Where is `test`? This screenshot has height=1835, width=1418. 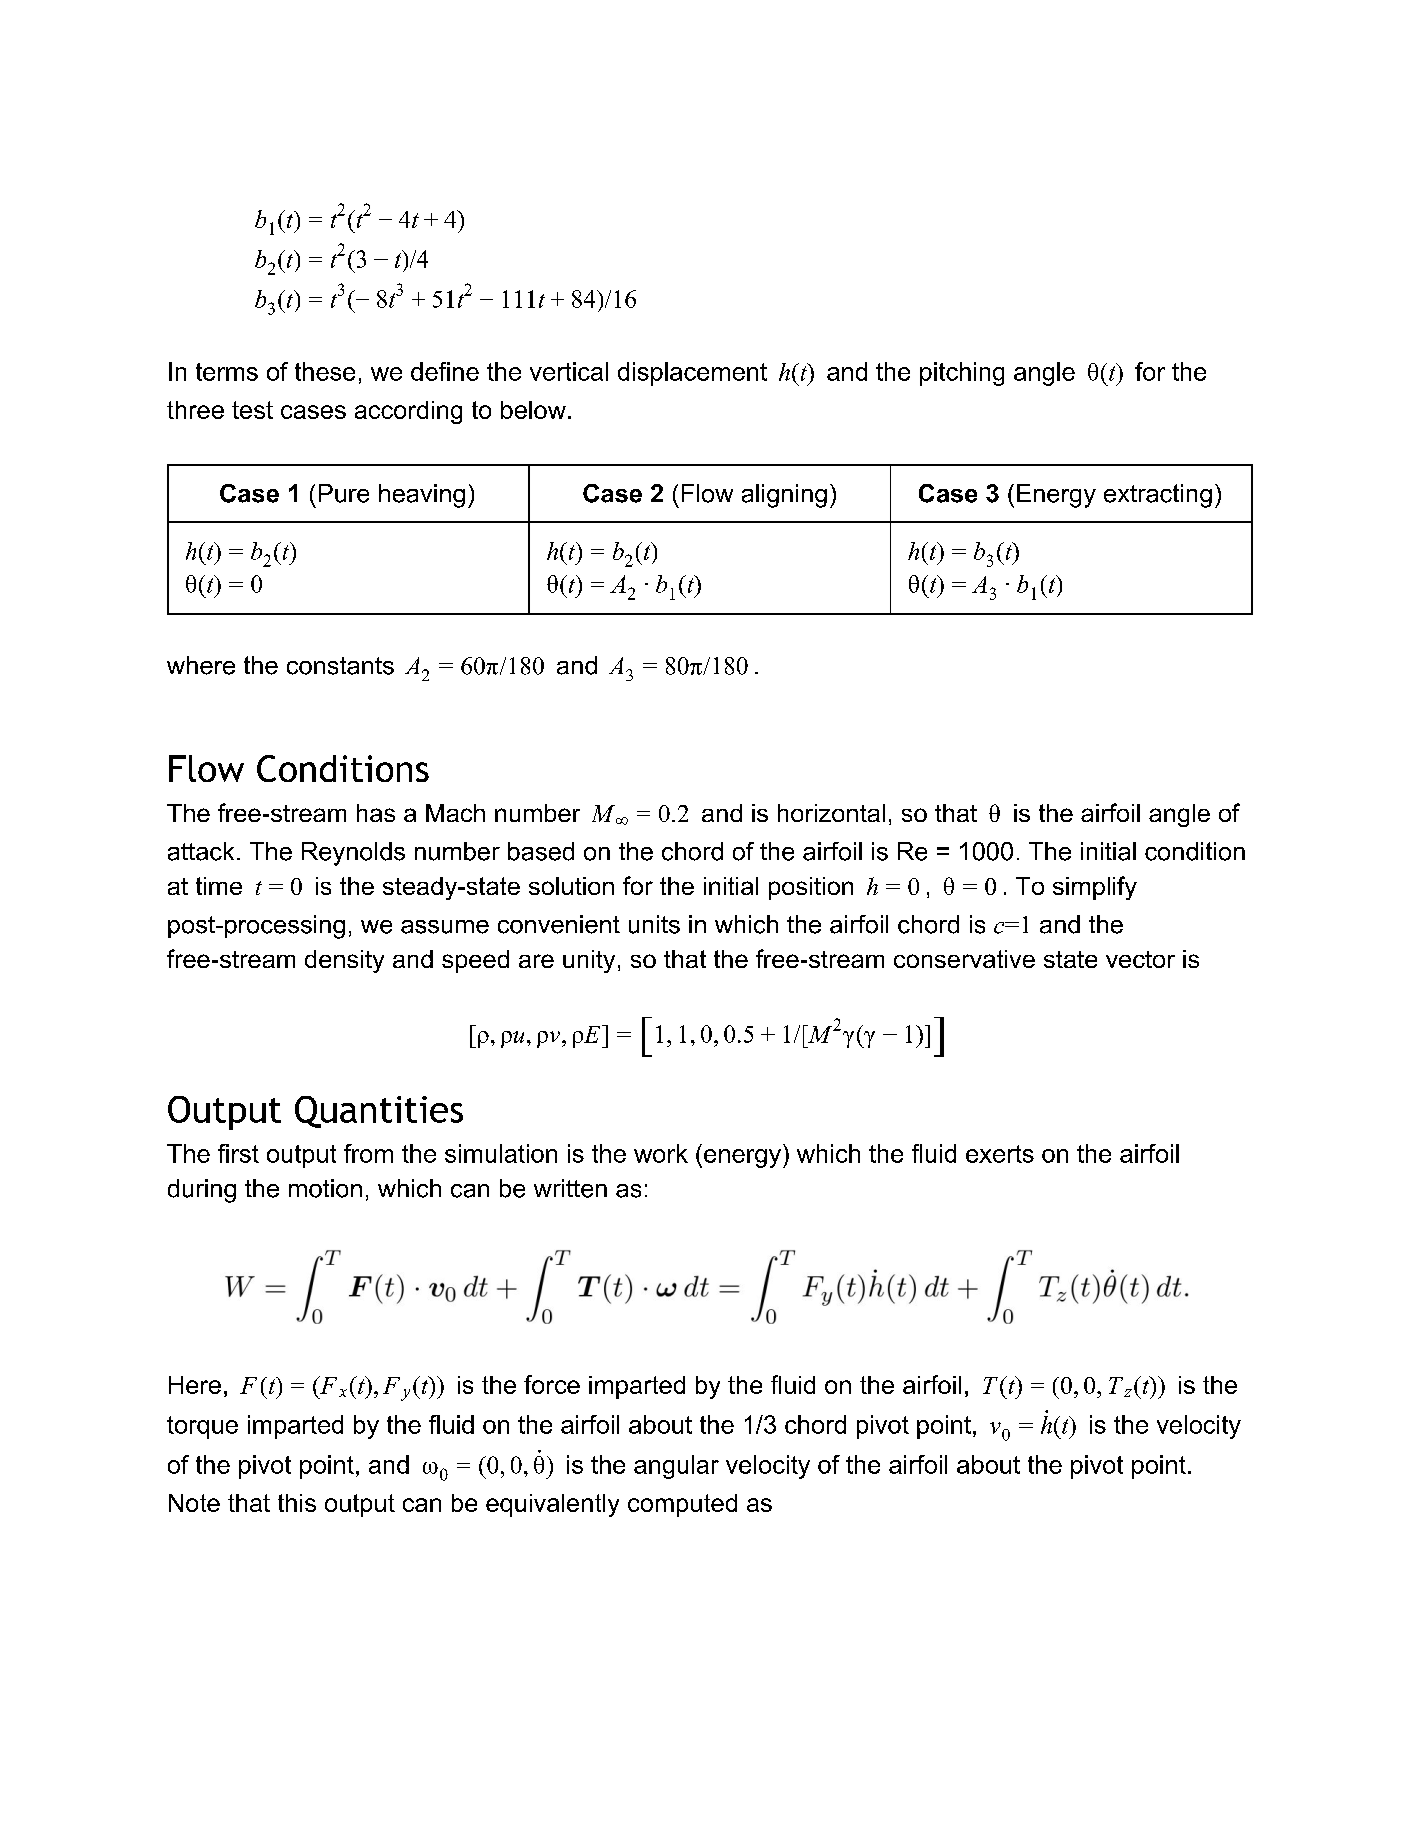 test is located at coordinates (252, 410).
